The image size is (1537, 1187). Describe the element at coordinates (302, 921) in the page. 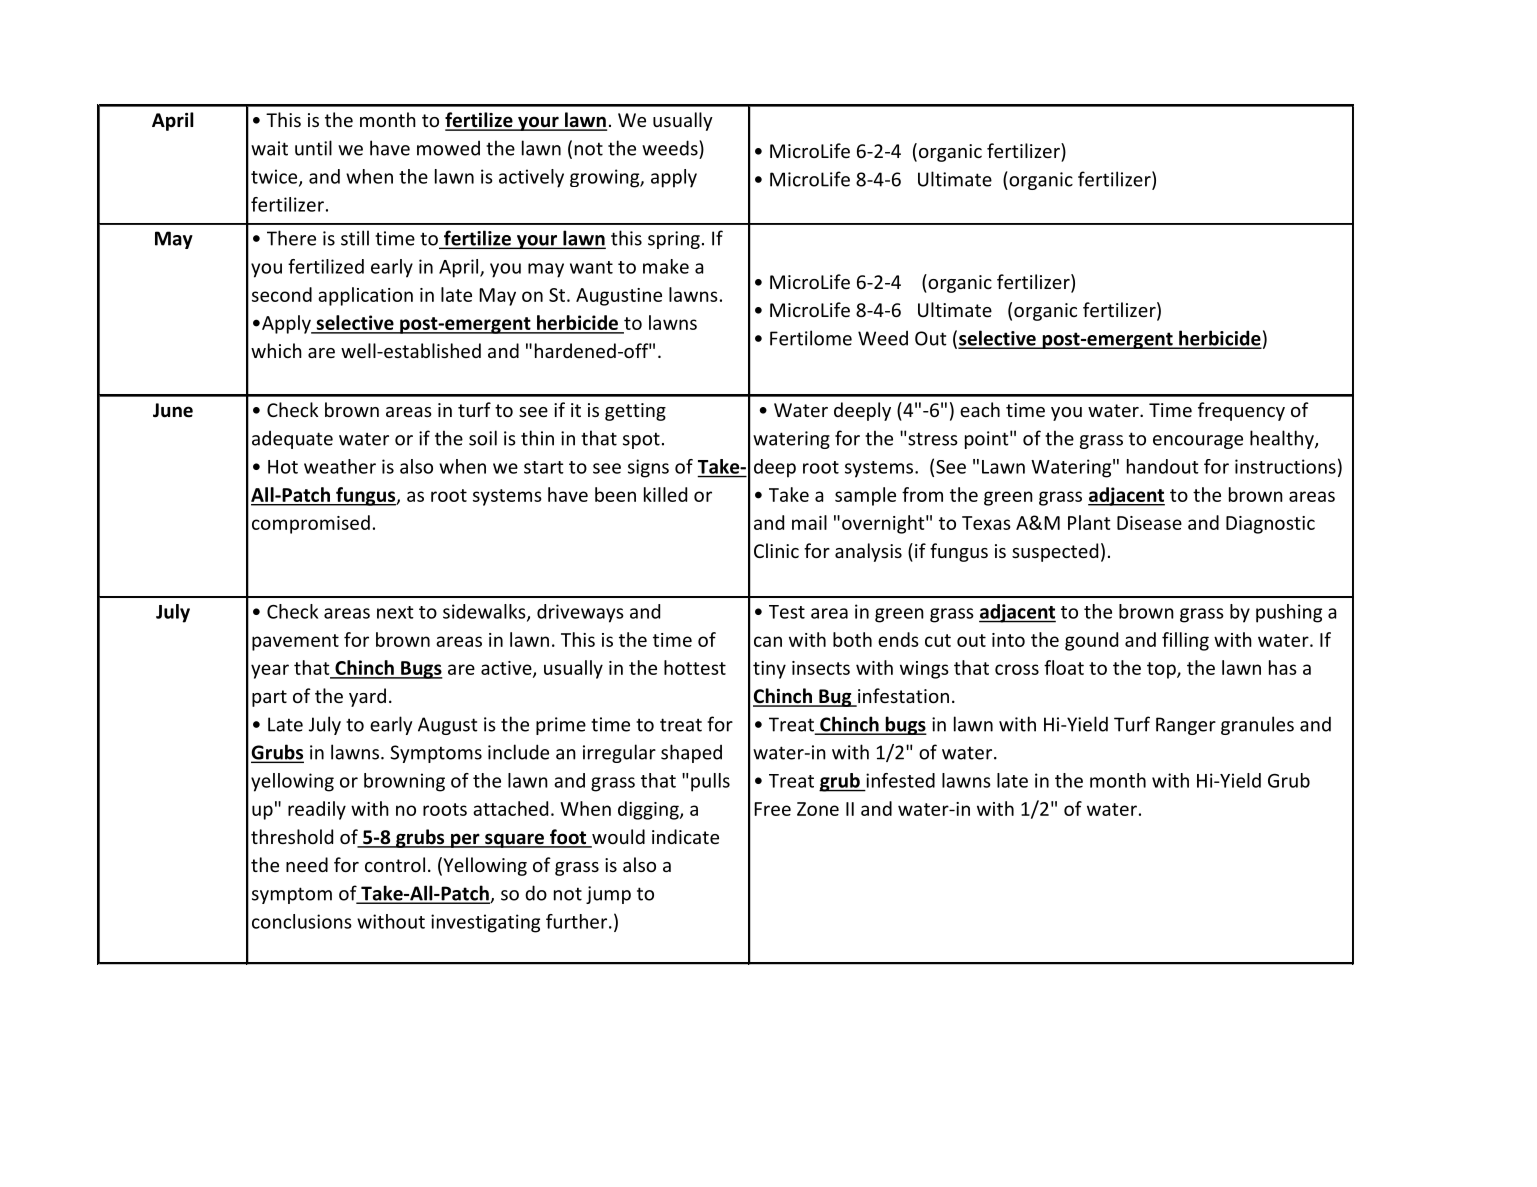

I see `conclusions` at that location.
